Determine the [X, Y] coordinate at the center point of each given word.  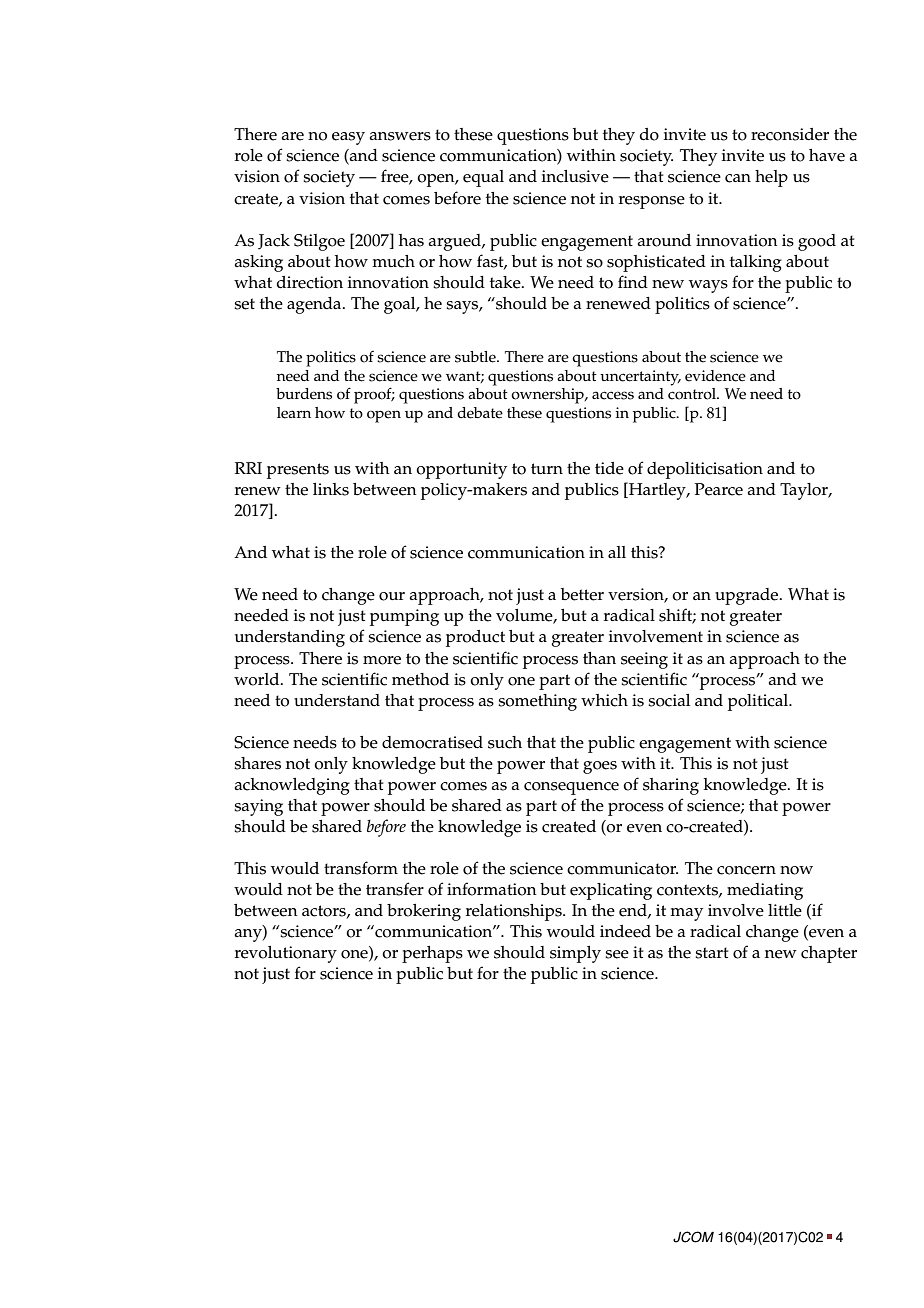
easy [348, 138]
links [331, 489]
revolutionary [286, 954]
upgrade [748, 596]
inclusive [575, 176]
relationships [515, 912]
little [785, 910]
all [617, 552]
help [771, 178]
